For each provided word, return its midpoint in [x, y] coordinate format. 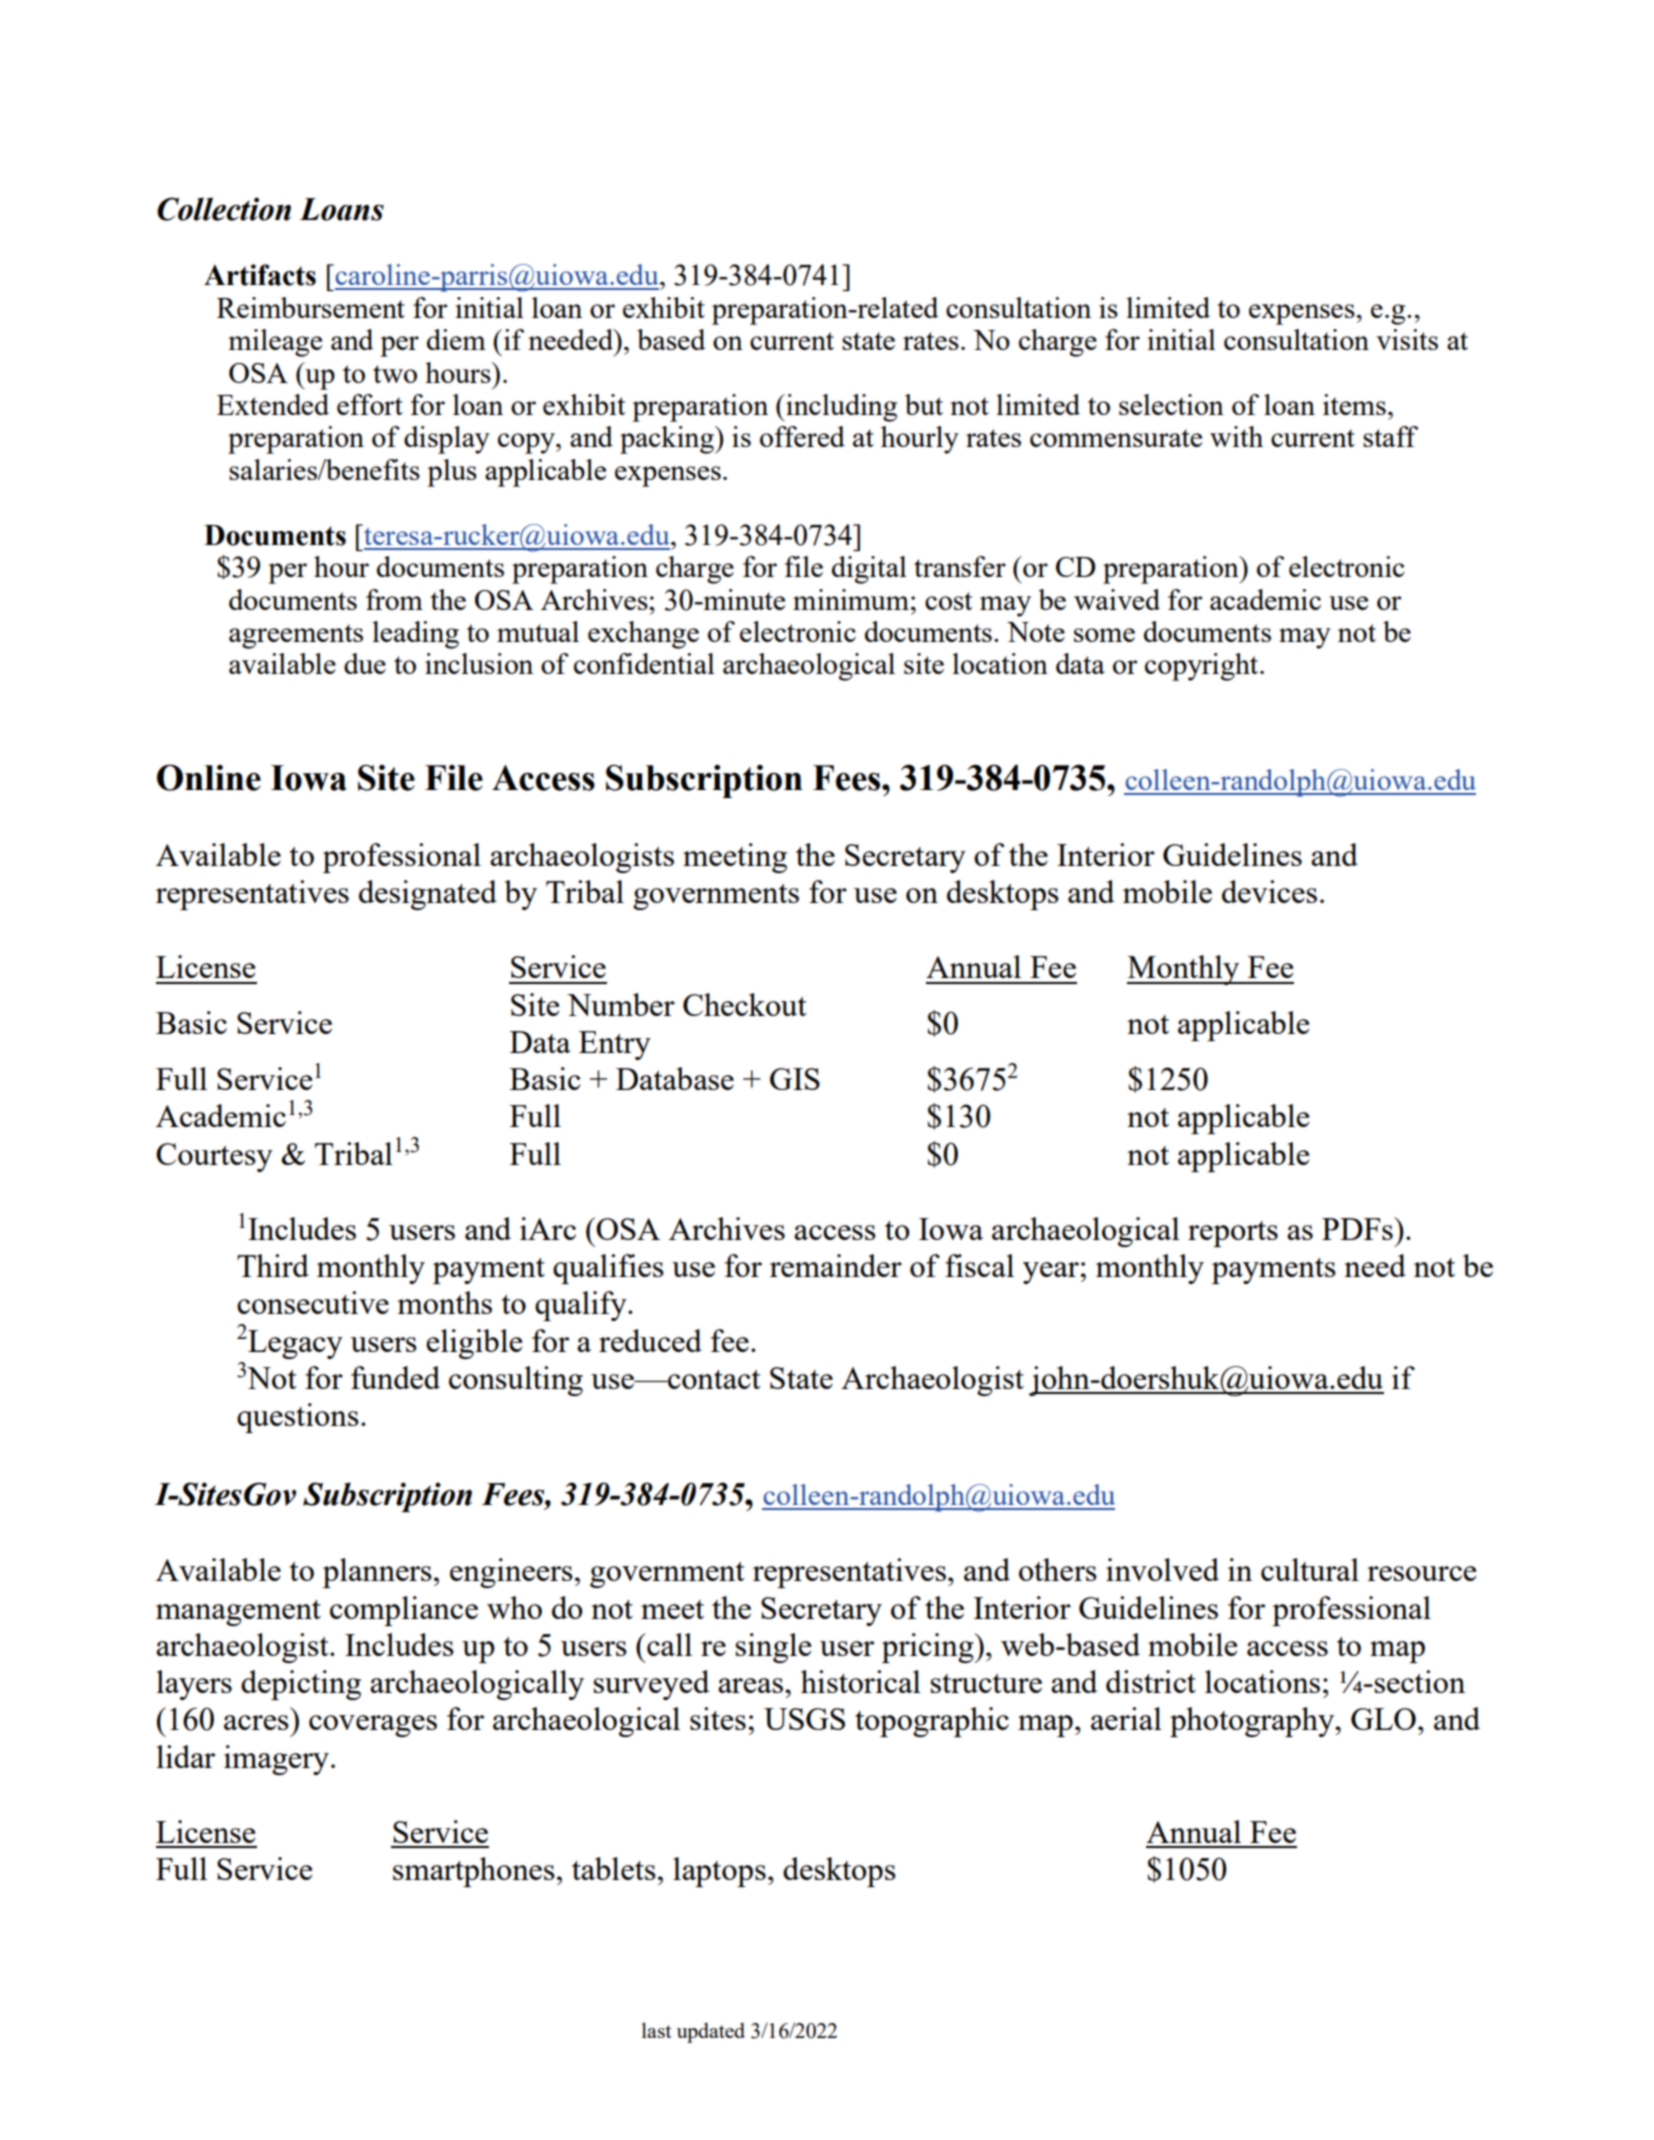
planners [377, 1573]
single [773, 1648]
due [365, 663]
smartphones [474, 1872]
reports [1233, 1234]
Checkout [745, 1004]
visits [1407, 339]
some [1104, 635]
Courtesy [214, 1157]
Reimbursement [311, 307]
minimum [851, 599]
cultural [1310, 1569]
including [840, 408]
